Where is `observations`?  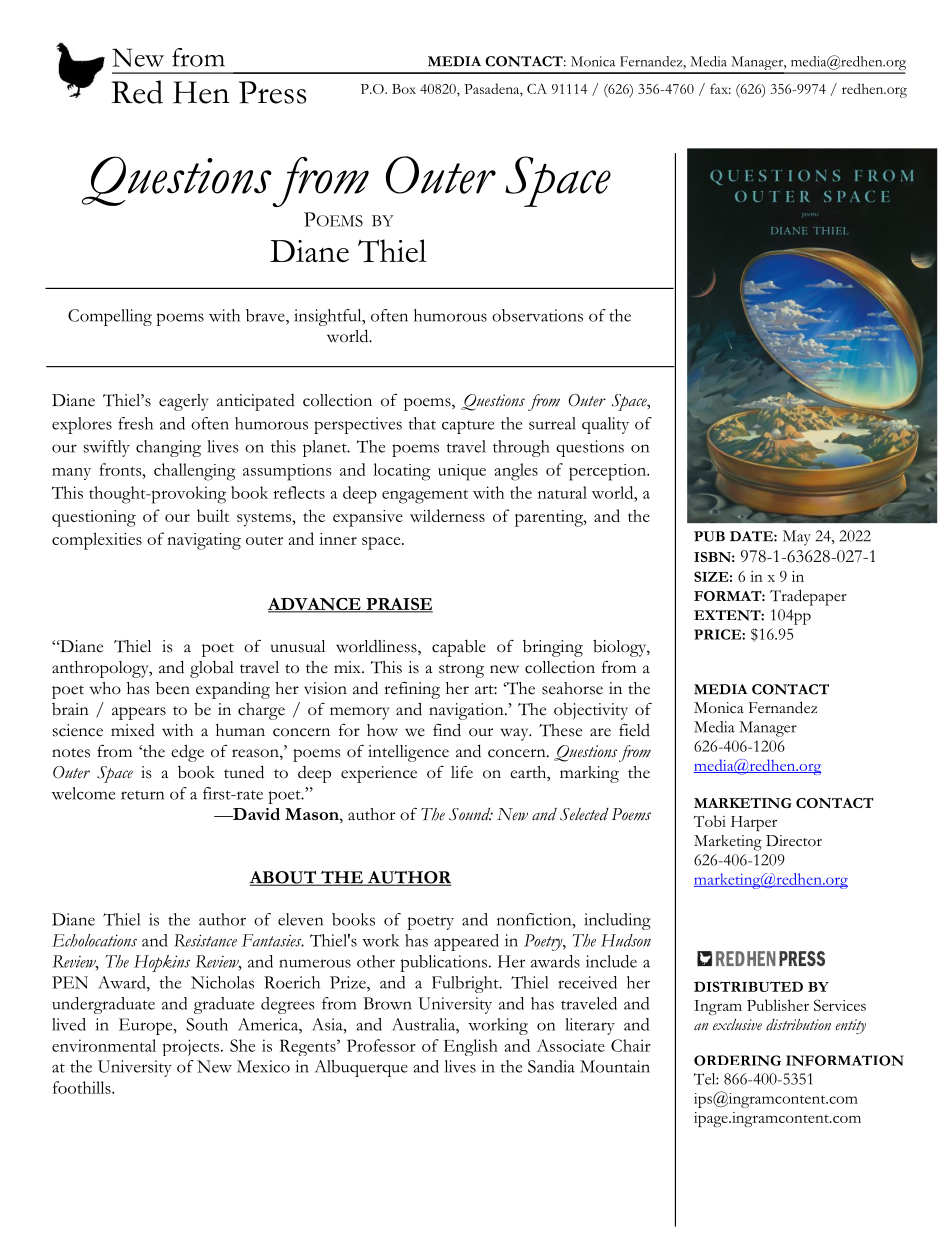
observations is located at coordinates (537, 315).
